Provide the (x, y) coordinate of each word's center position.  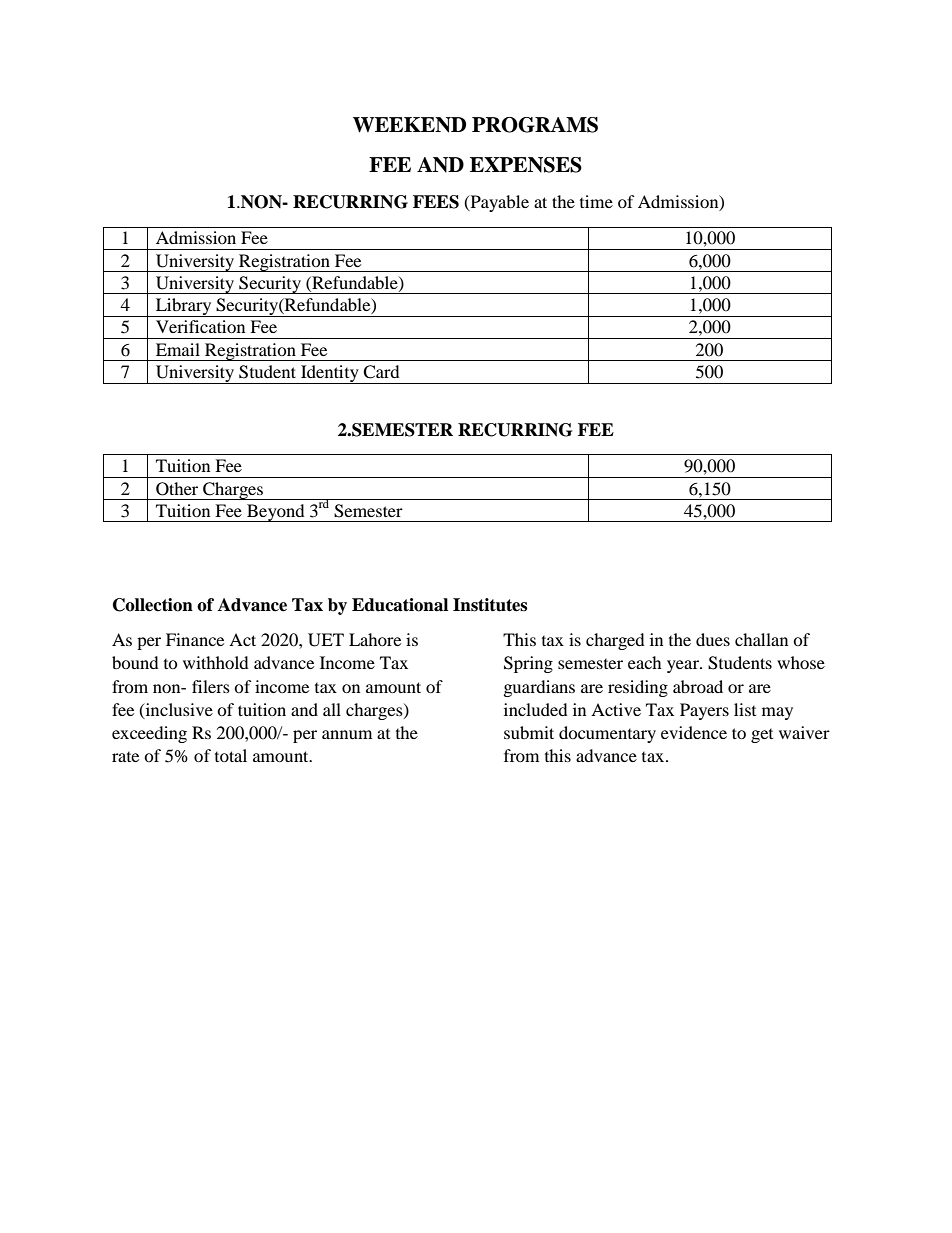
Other (177, 489)
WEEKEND (409, 125)
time (596, 201)
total (231, 755)
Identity (330, 374)
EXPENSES (526, 165)
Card (381, 372)
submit (529, 732)
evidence (694, 732)
